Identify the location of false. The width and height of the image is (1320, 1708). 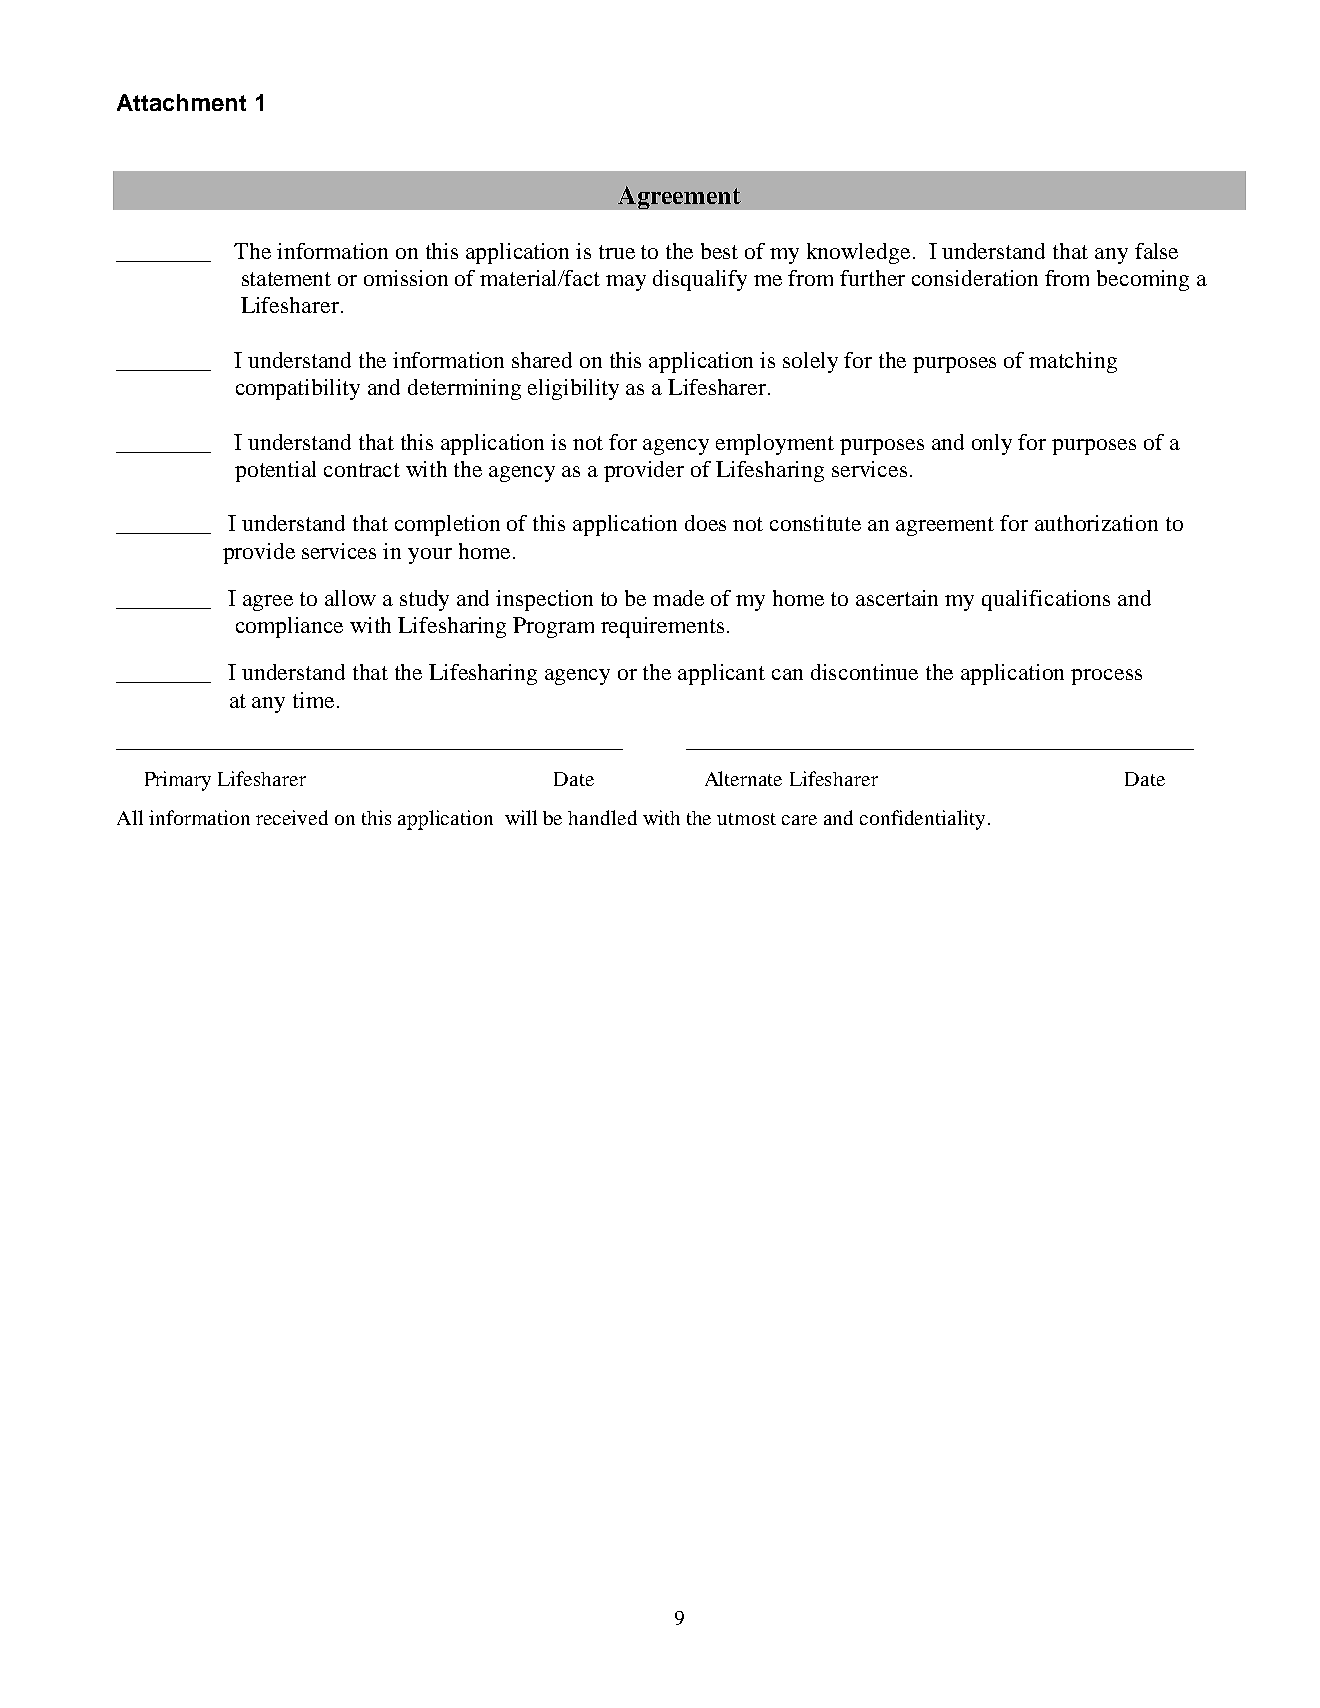
(1156, 251).
